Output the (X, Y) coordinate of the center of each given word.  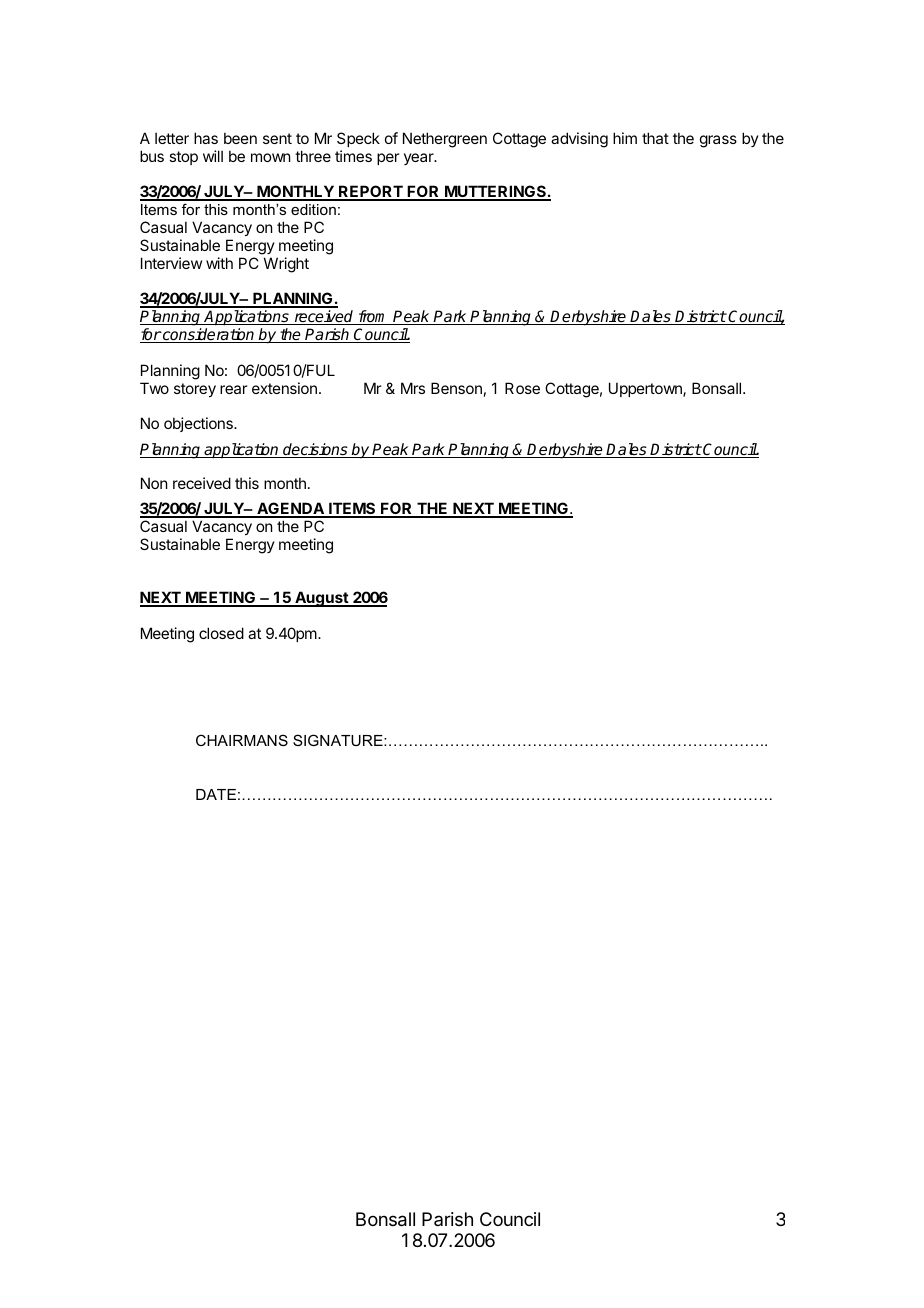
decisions (315, 450)
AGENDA (290, 509)
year (420, 159)
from (373, 317)
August (321, 599)
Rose (522, 388)
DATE (216, 794)
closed (221, 633)
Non (154, 483)
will (213, 156)
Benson (456, 388)
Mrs (413, 388)
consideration (209, 335)
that (655, 138)
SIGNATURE (339, 740)
